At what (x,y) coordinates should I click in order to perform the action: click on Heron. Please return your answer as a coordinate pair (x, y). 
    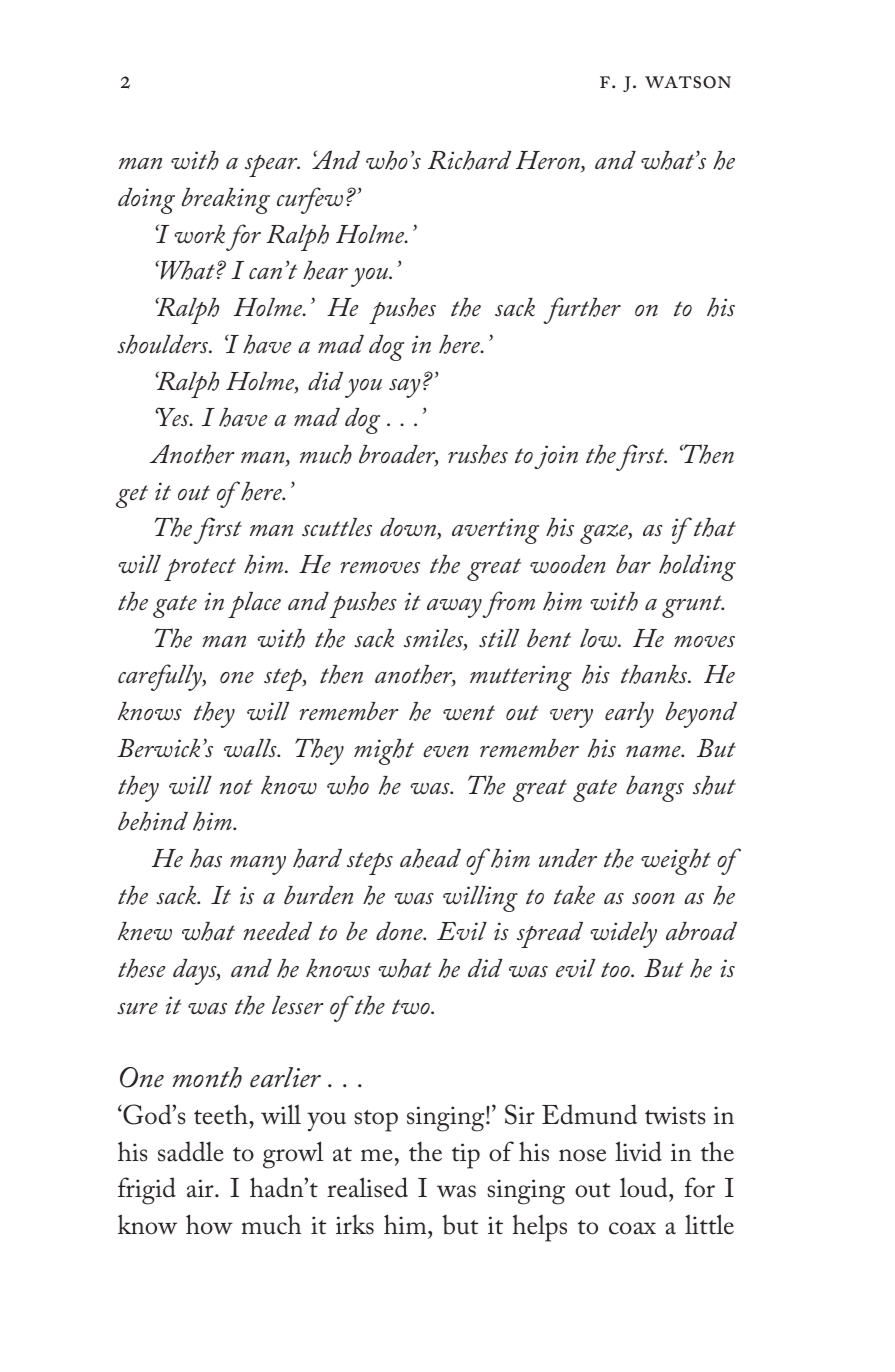
    Looking at the image, I should click on (549, 161).
